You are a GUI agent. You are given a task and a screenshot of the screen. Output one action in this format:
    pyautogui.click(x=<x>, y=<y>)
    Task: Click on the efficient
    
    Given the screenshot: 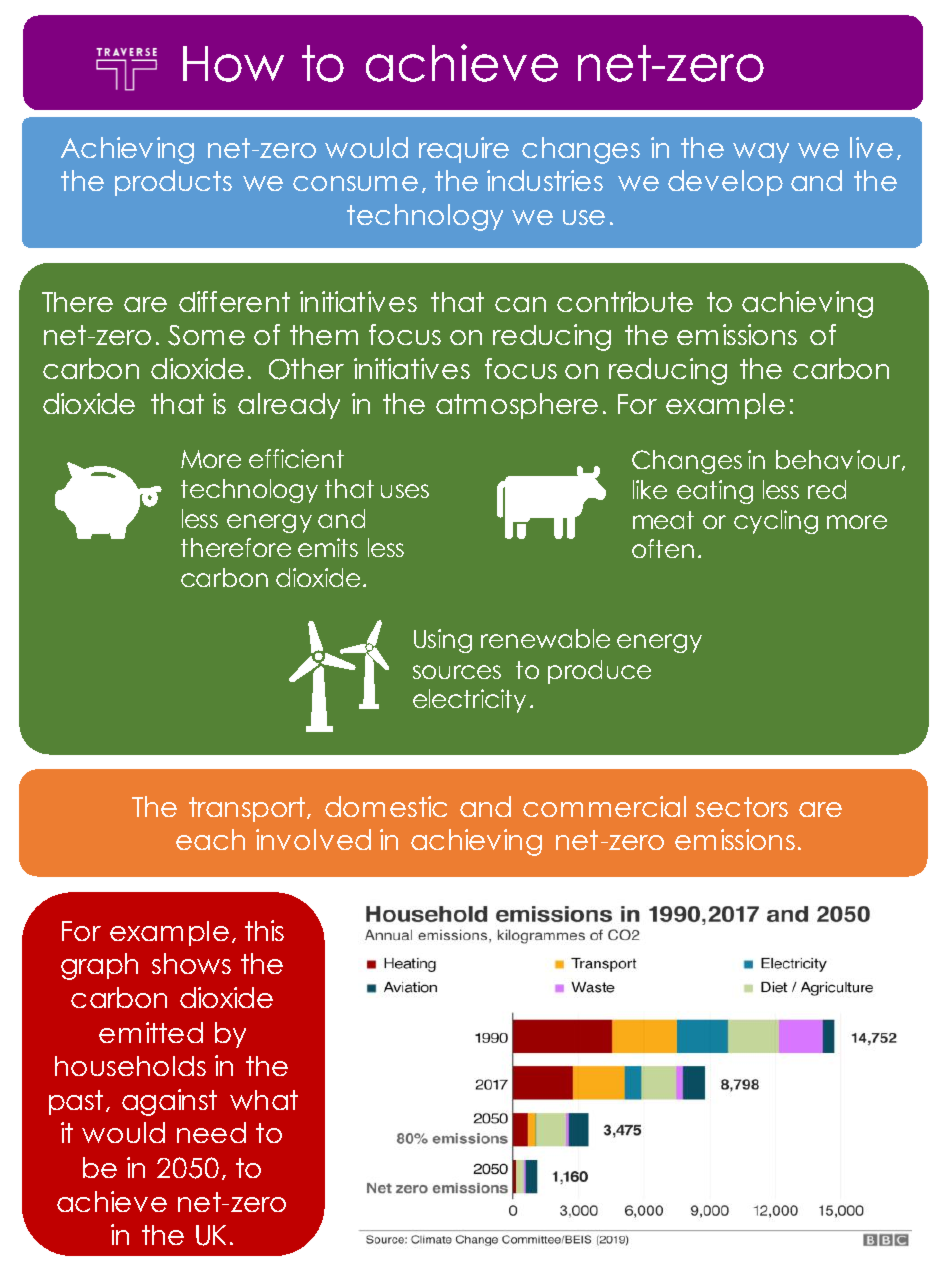 What is the action you would take?
    pyautogui.click(x=296, y=458)
